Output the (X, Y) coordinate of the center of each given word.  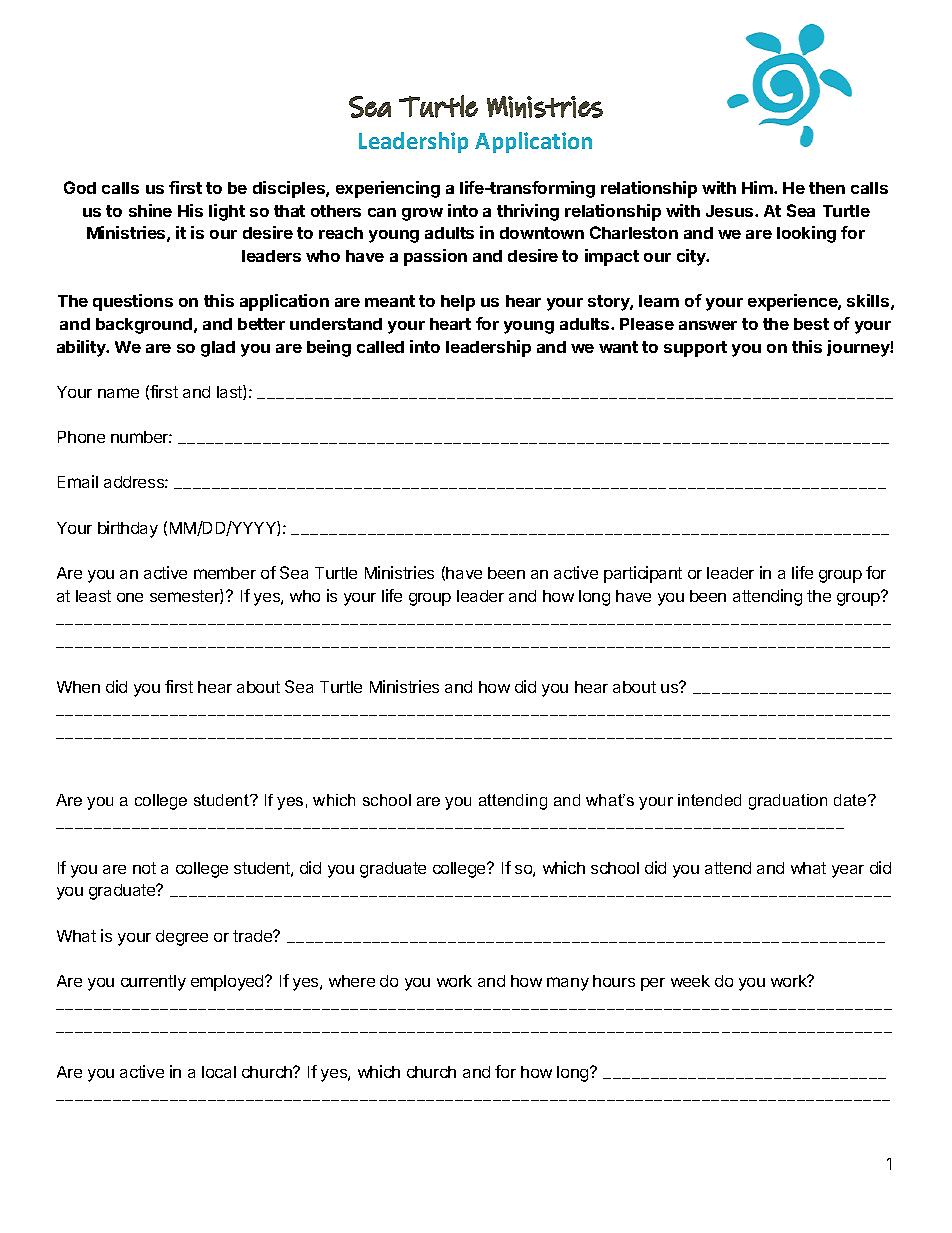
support (695, 349)
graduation (788, 802)
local (219, 1072)
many (568, 984)
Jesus (731, 211)
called (380, 347)
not (144, 868)
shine (150, 210)
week (690, 981)
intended (709, 800)
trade (254, 936)
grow (422, 214)
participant (643, 574)
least (93, 596)
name (118, 393)
